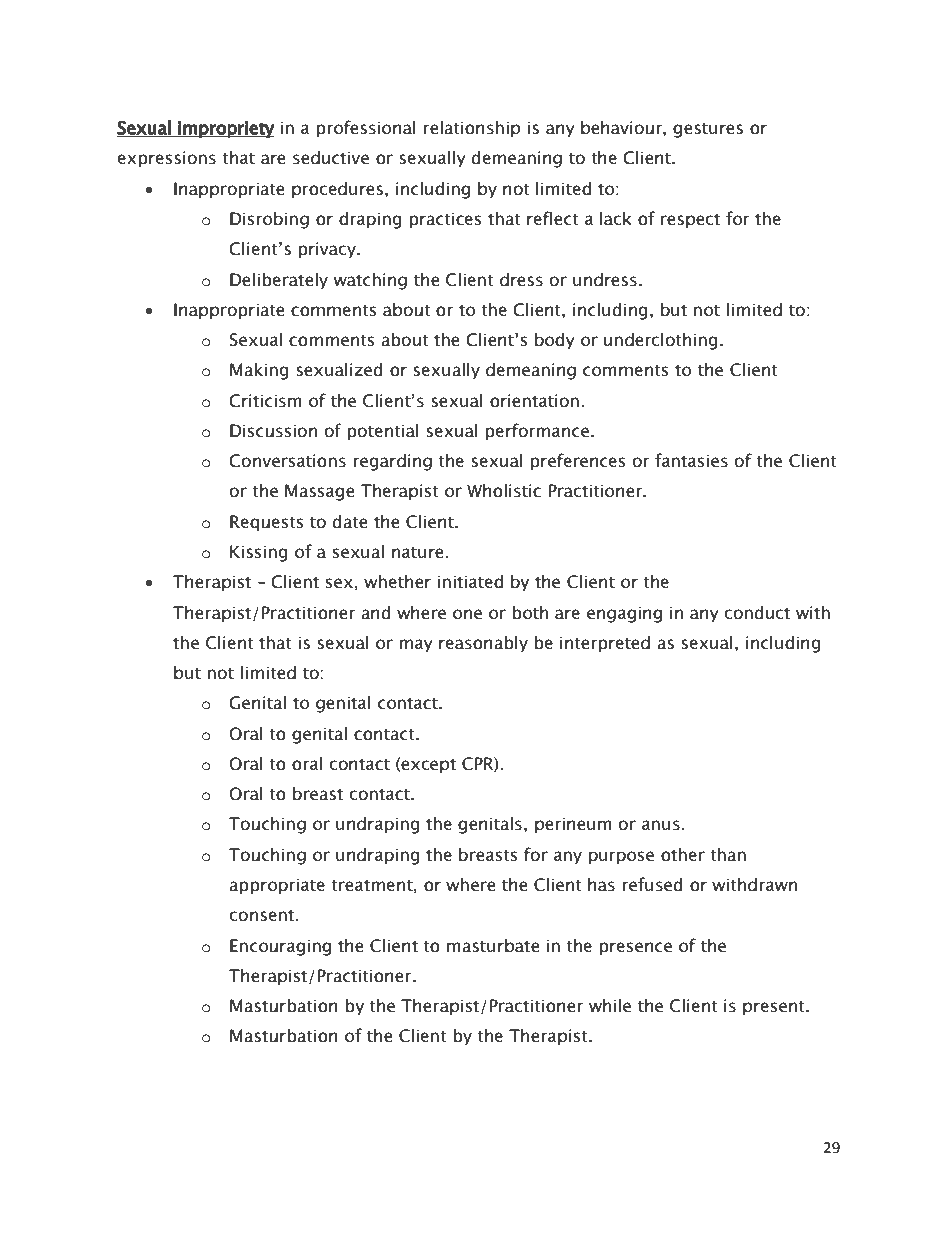 The height and width of the screenshot is (1233, 952). What do you see at coordinates (470, 582) in the screenshot?
I see `initiated` at bounding box center [470, 582].
